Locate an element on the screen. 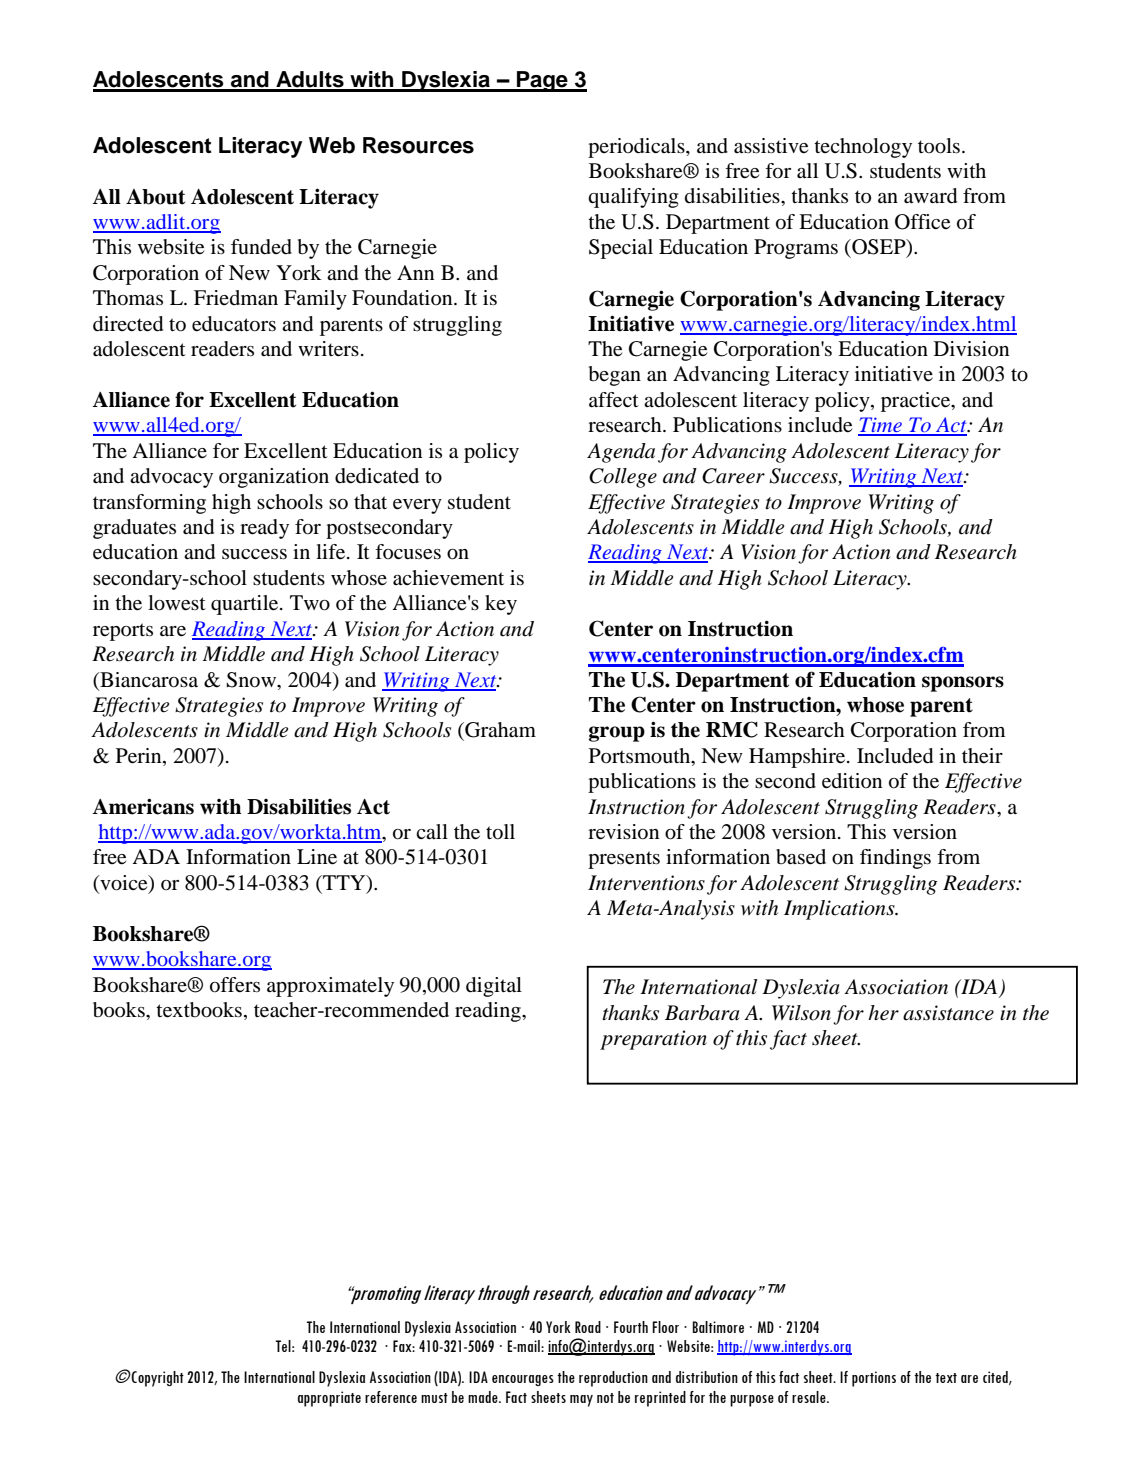 This screenshot has height=1459, width=1127. portions is located at coordinates (874, 1379).
